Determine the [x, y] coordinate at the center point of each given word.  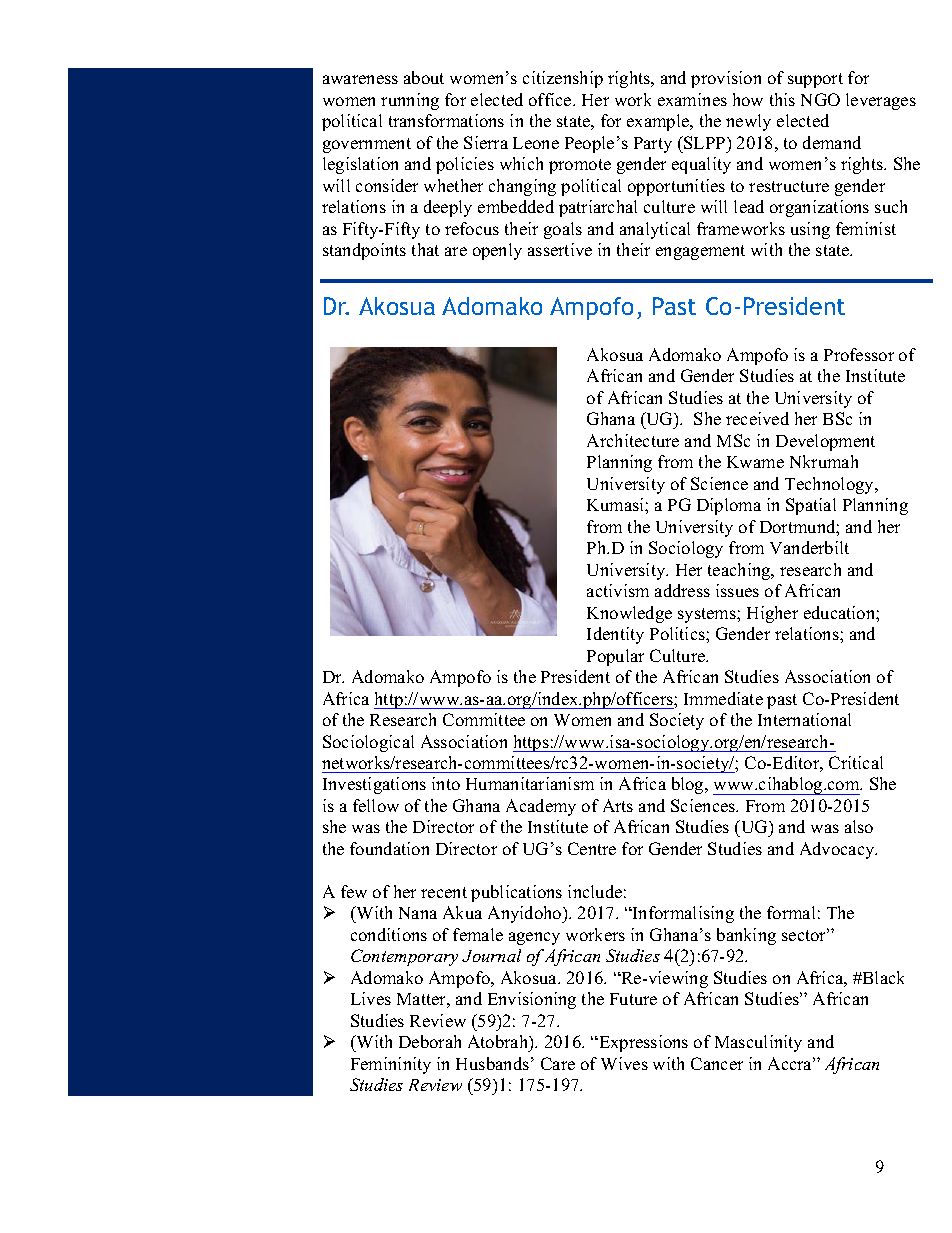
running [410, 101]
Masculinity [758, 1043]
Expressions [642, 1043]
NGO [820, 99]
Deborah [430, 1041]
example [659, 122]
